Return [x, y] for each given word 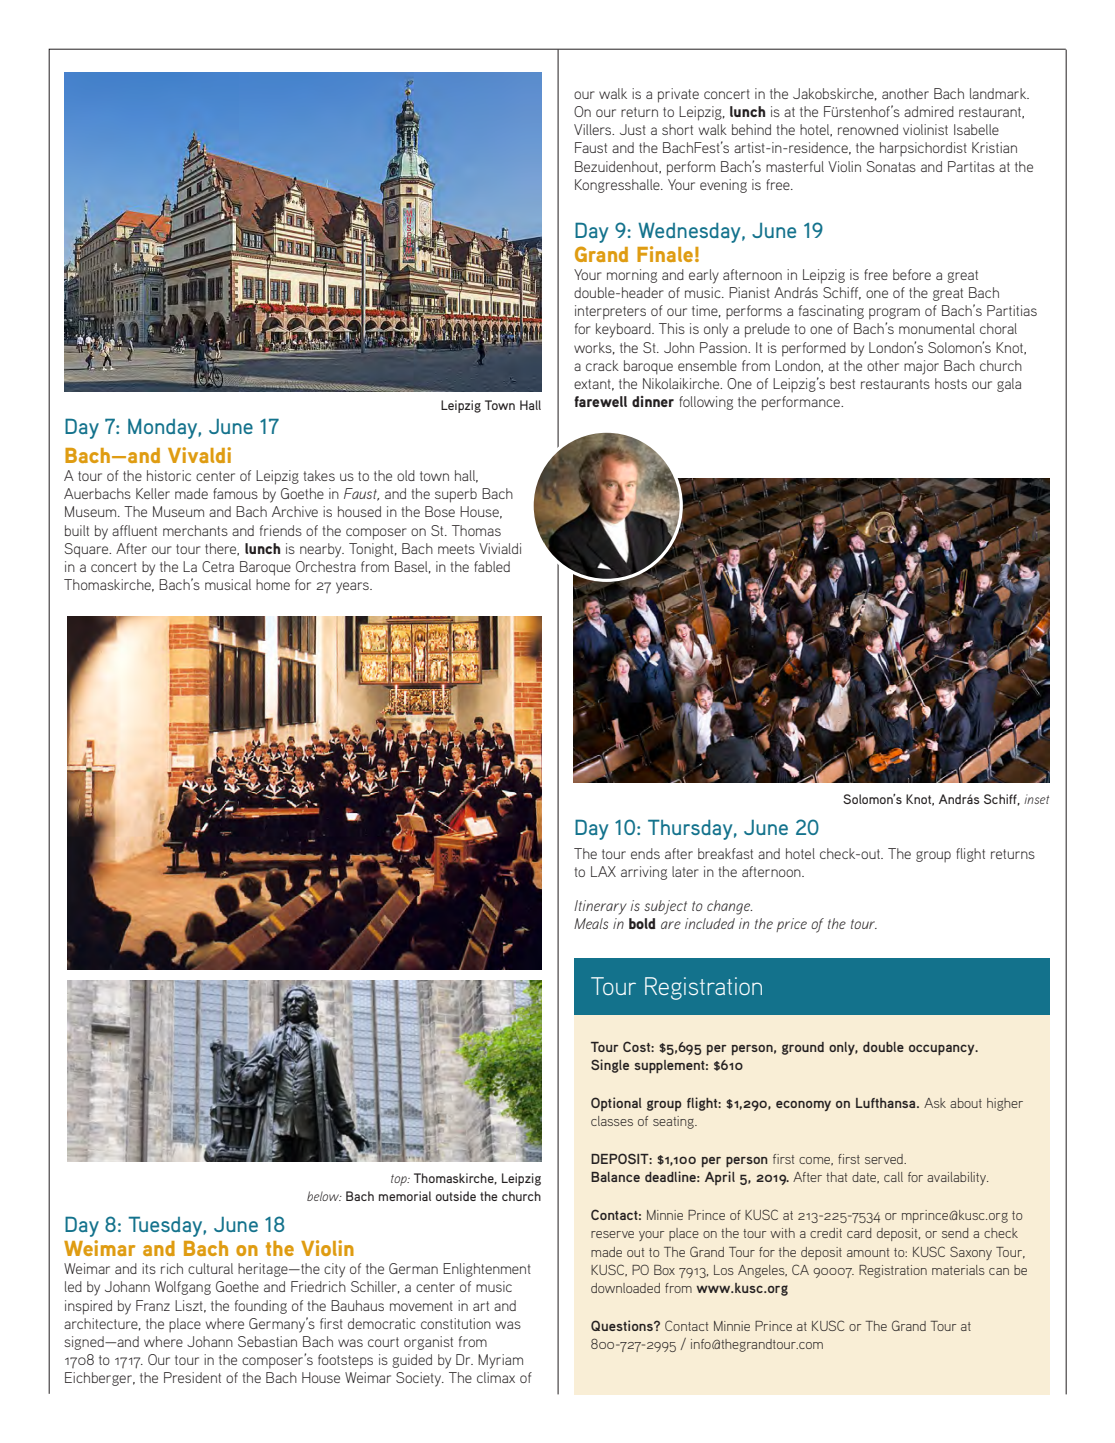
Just [633, 129]
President [192, 1377]
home [273, 584]
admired [929, 111]
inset [1036, 799]
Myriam [500, 1361]
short [677, 129]
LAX [603, 871]
